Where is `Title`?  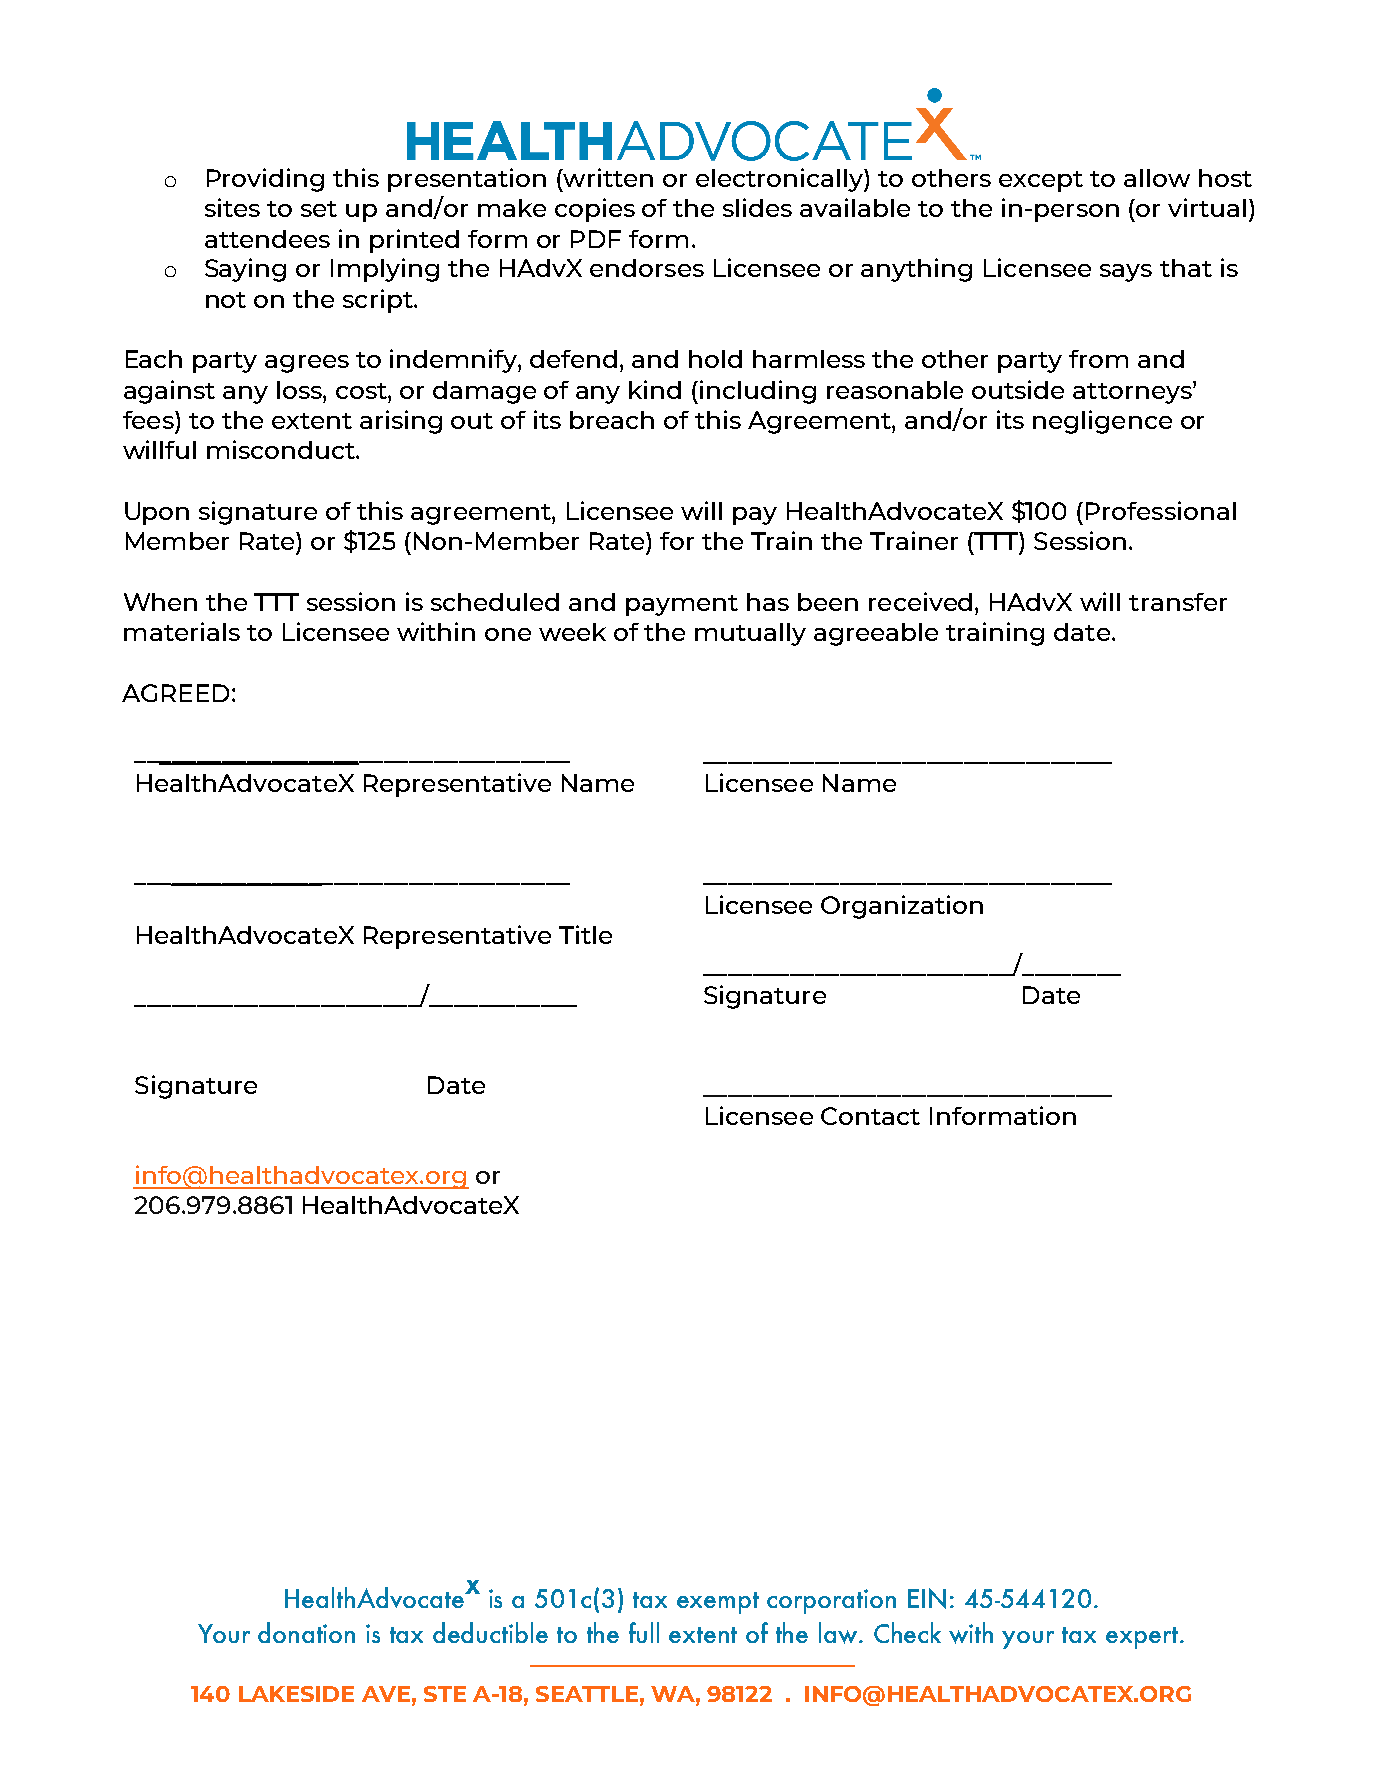
Title is located at coordinates (585, 934).
